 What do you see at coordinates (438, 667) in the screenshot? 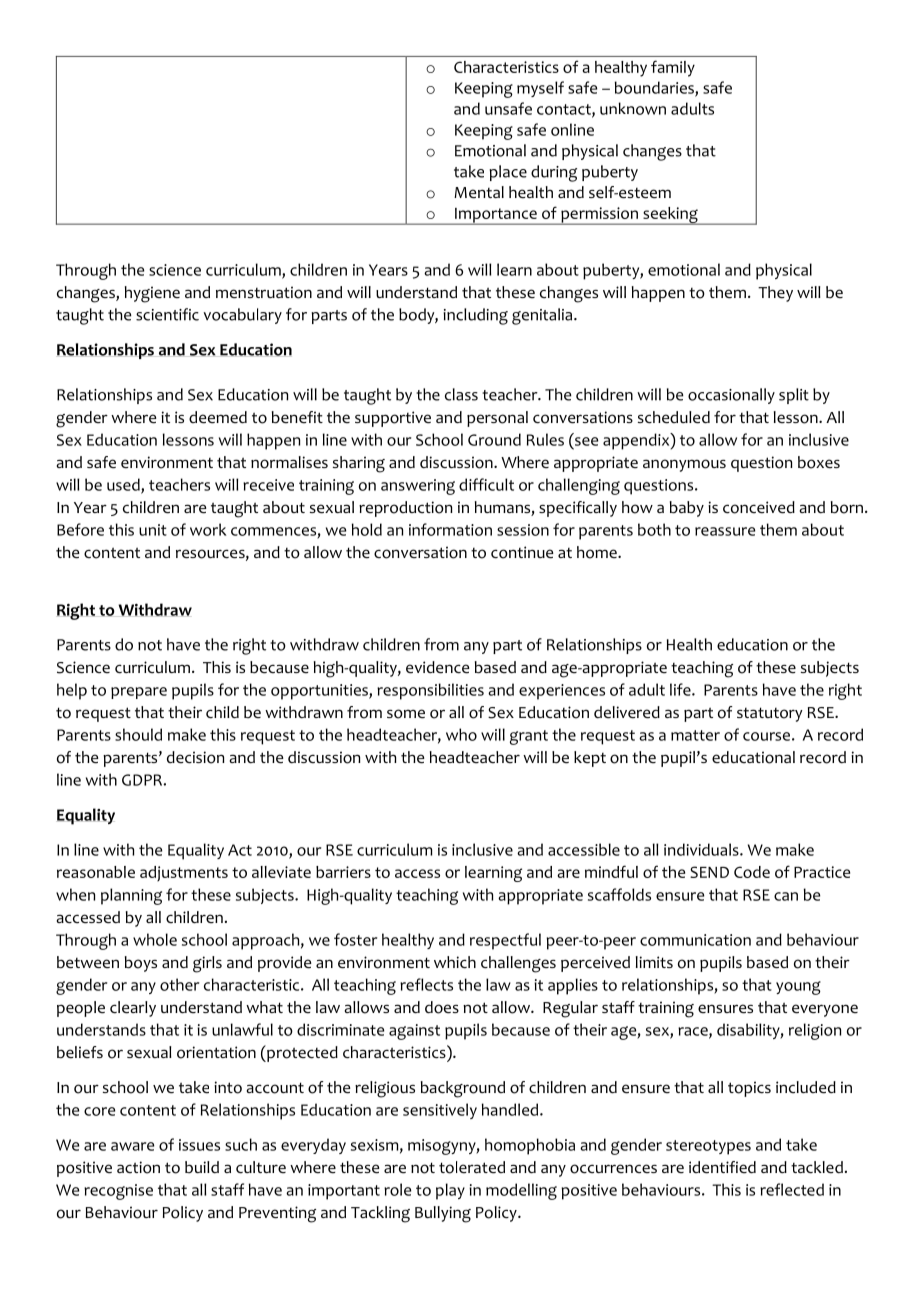
I see `evidence` at bounding box center [438, 667].
